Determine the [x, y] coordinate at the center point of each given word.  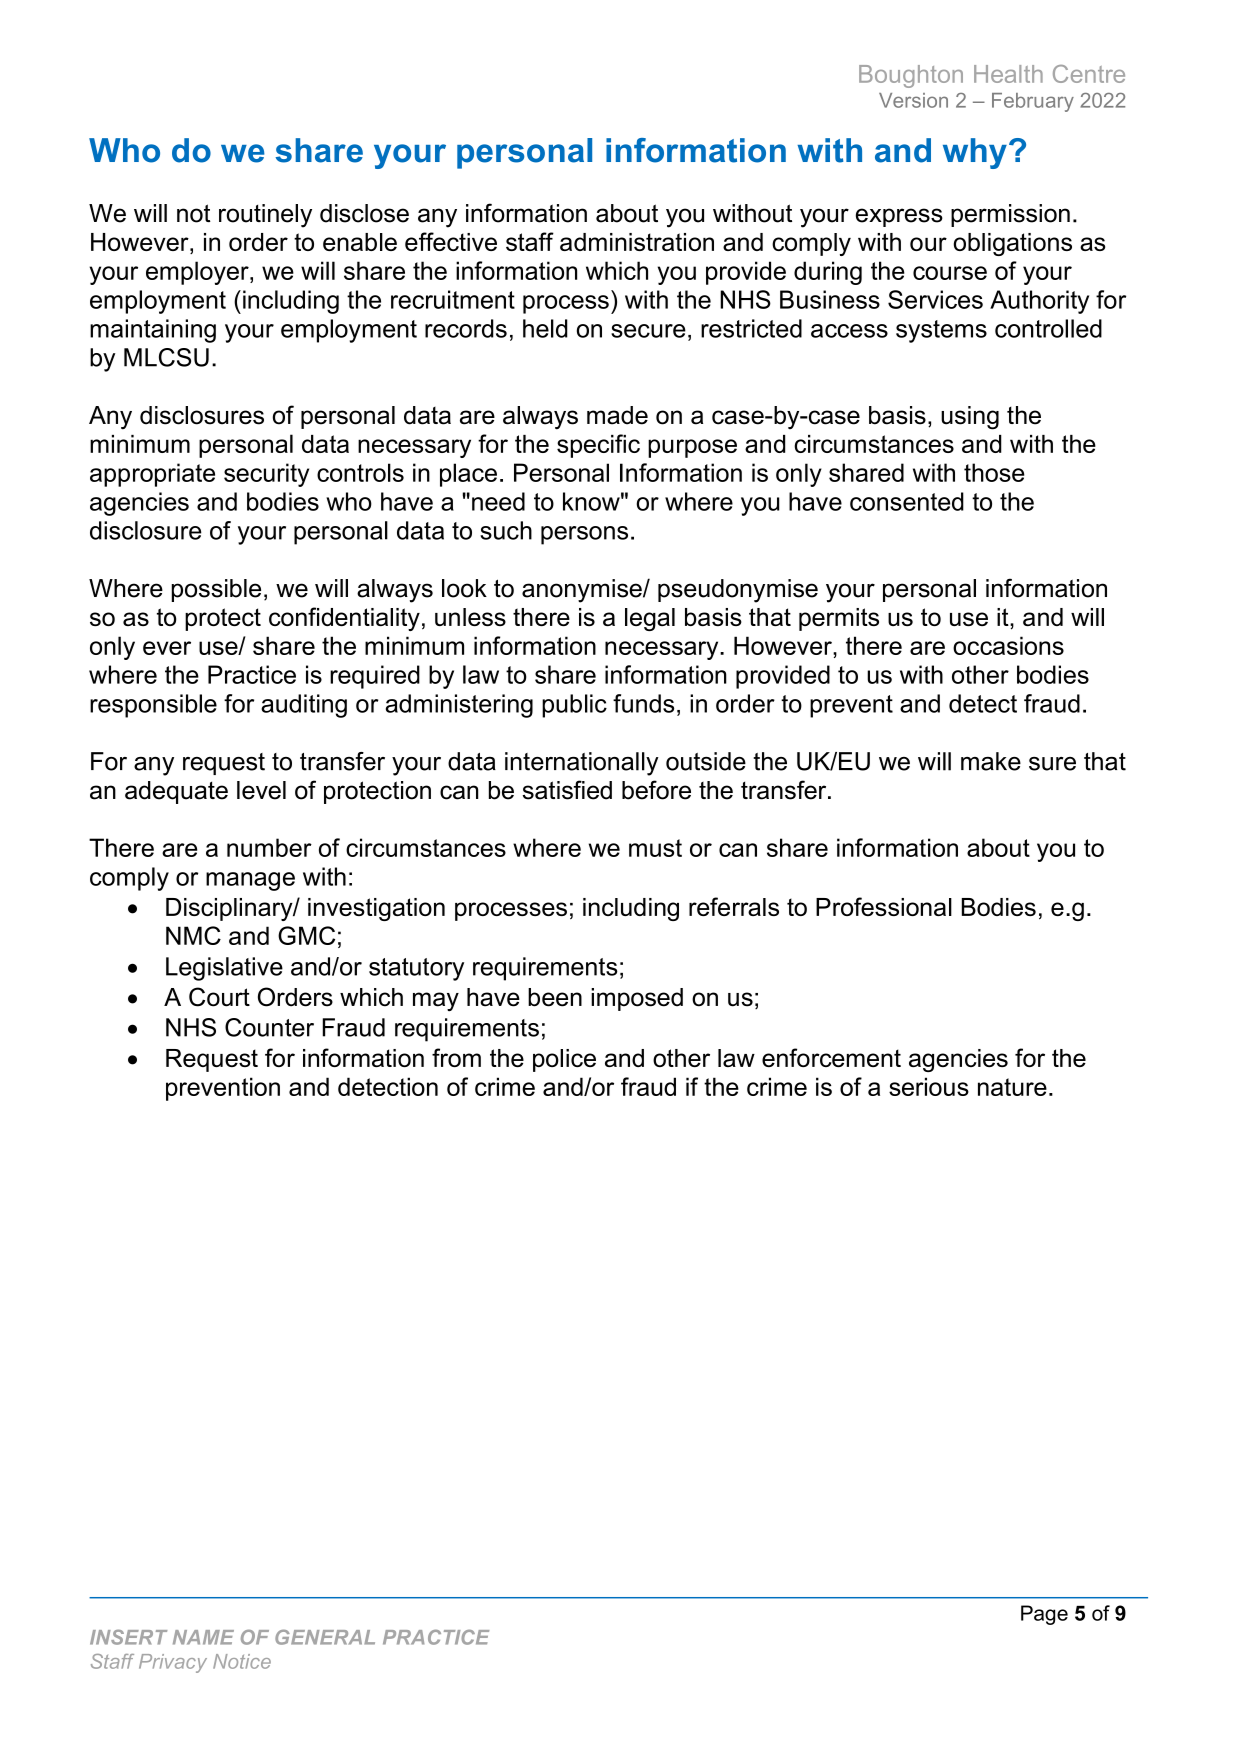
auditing [304, 706]
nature [1012, 1087]
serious [929, 1086]
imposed [637, 999]
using [970, 418]
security [266, 475]
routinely [265, 216]
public [574, 706]
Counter [269, 1027]
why [975, 153]
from [456, 1057]
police [564, 1060]
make [991, 761]
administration [637, 242]
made [617, 415]
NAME [203, 1637]
